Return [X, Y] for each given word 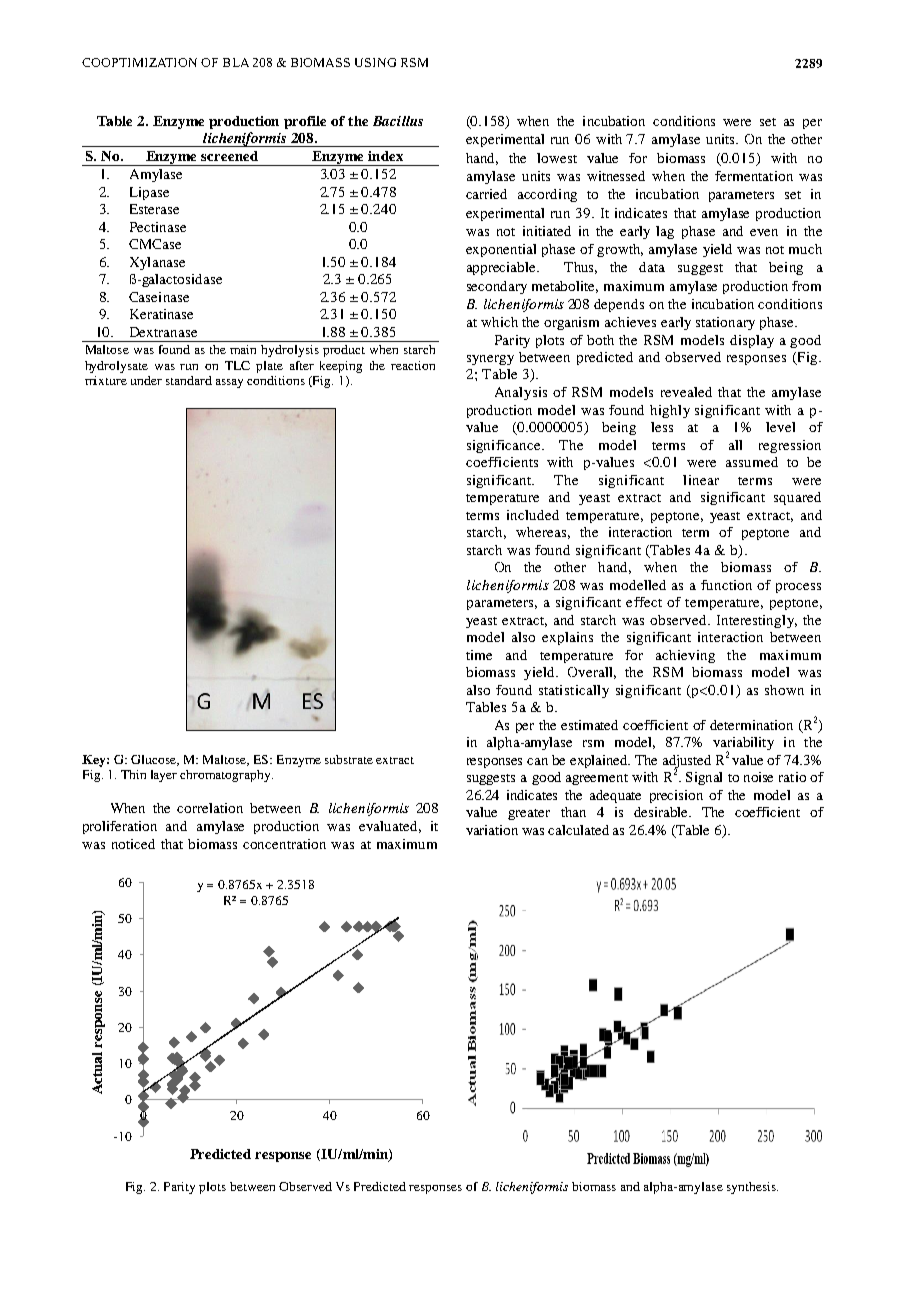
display [752, 341]
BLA [236, 62]
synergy [490, 360]
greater [529, 814]
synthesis [752, 1188]
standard [189, 380]
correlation [210, 808]
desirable [662, 812]
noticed [133, 844]
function [726, 585]
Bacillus [398, 121]
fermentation [754, 176]
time [479, 655]
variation [492, 830]
